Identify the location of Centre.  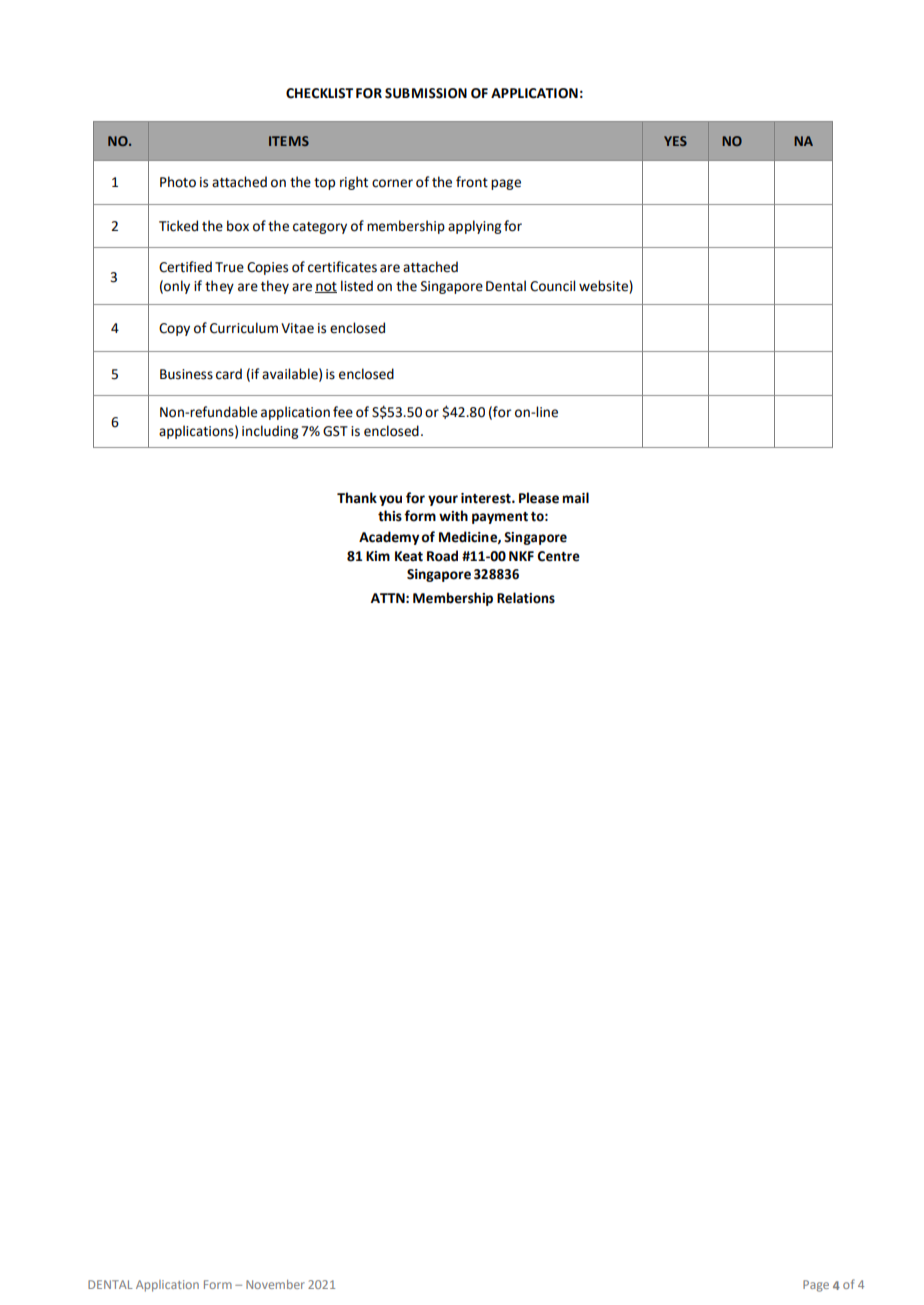
(558, 556).
